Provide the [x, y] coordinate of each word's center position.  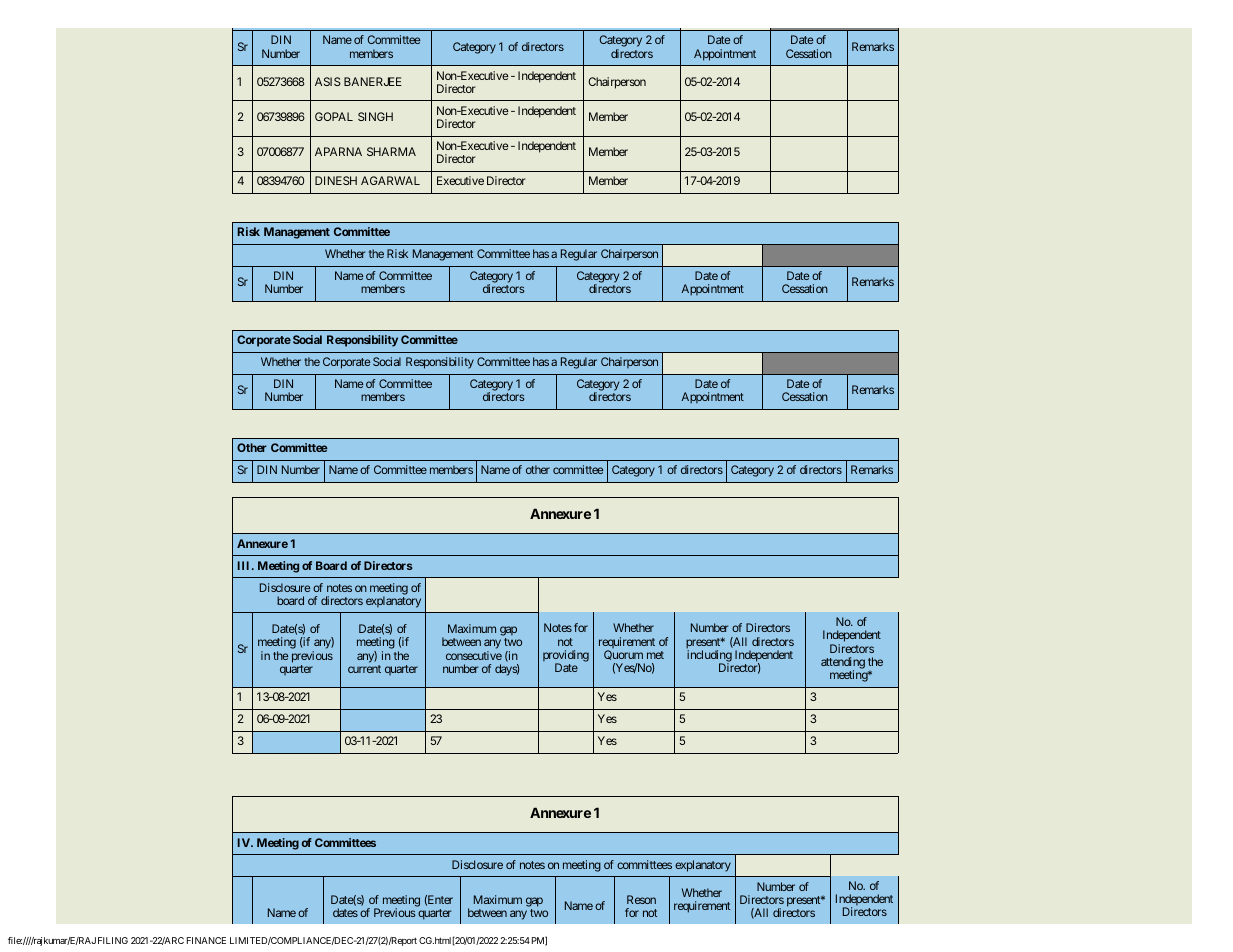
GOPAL [334, 116]
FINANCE [206, 940]
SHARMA [391, 151]
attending [843, 664]
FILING [113, 940]
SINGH [375, 116]
